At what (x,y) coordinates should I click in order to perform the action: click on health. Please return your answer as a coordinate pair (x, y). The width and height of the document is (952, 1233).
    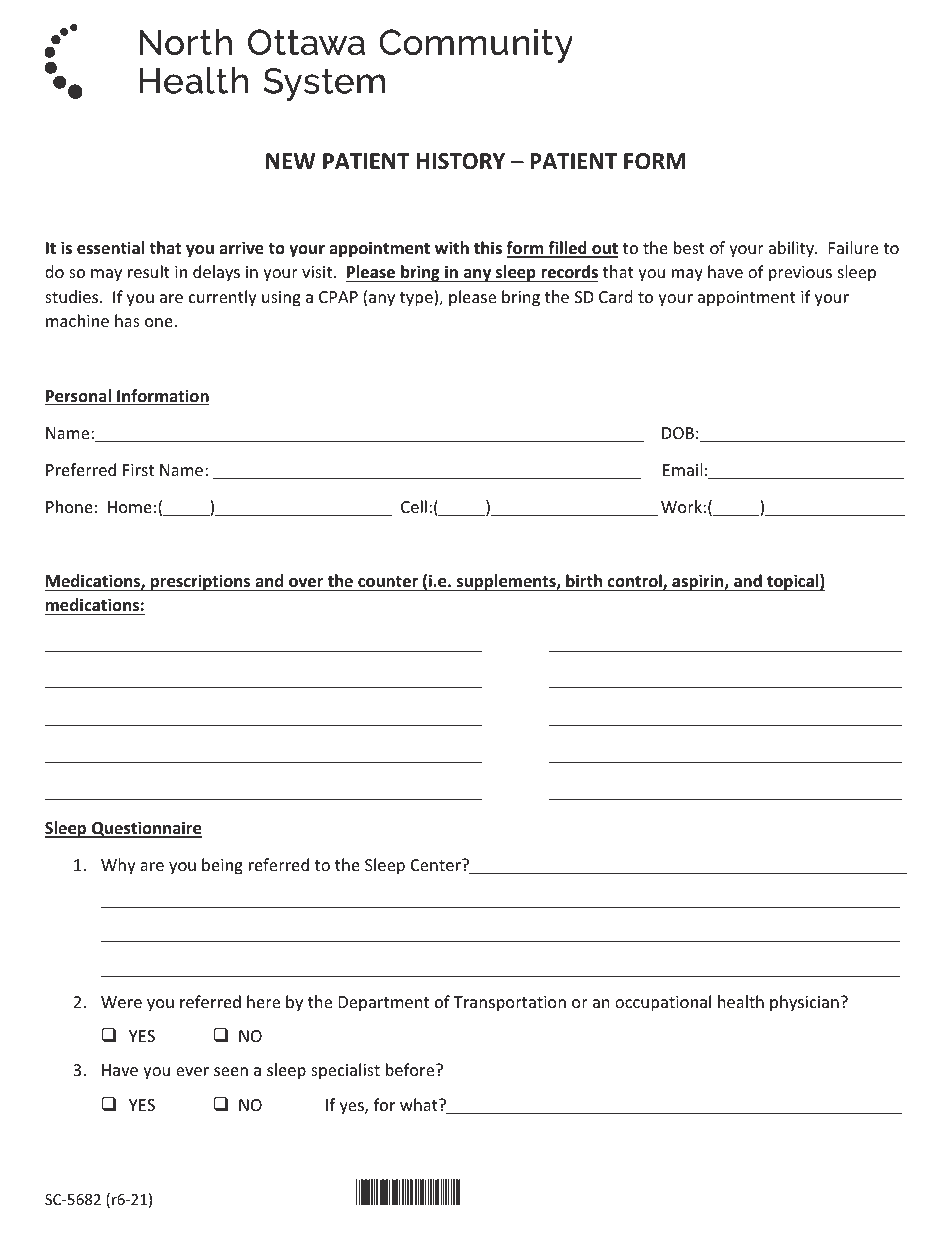
    Looking at the image, I should click on (741, 1001).
